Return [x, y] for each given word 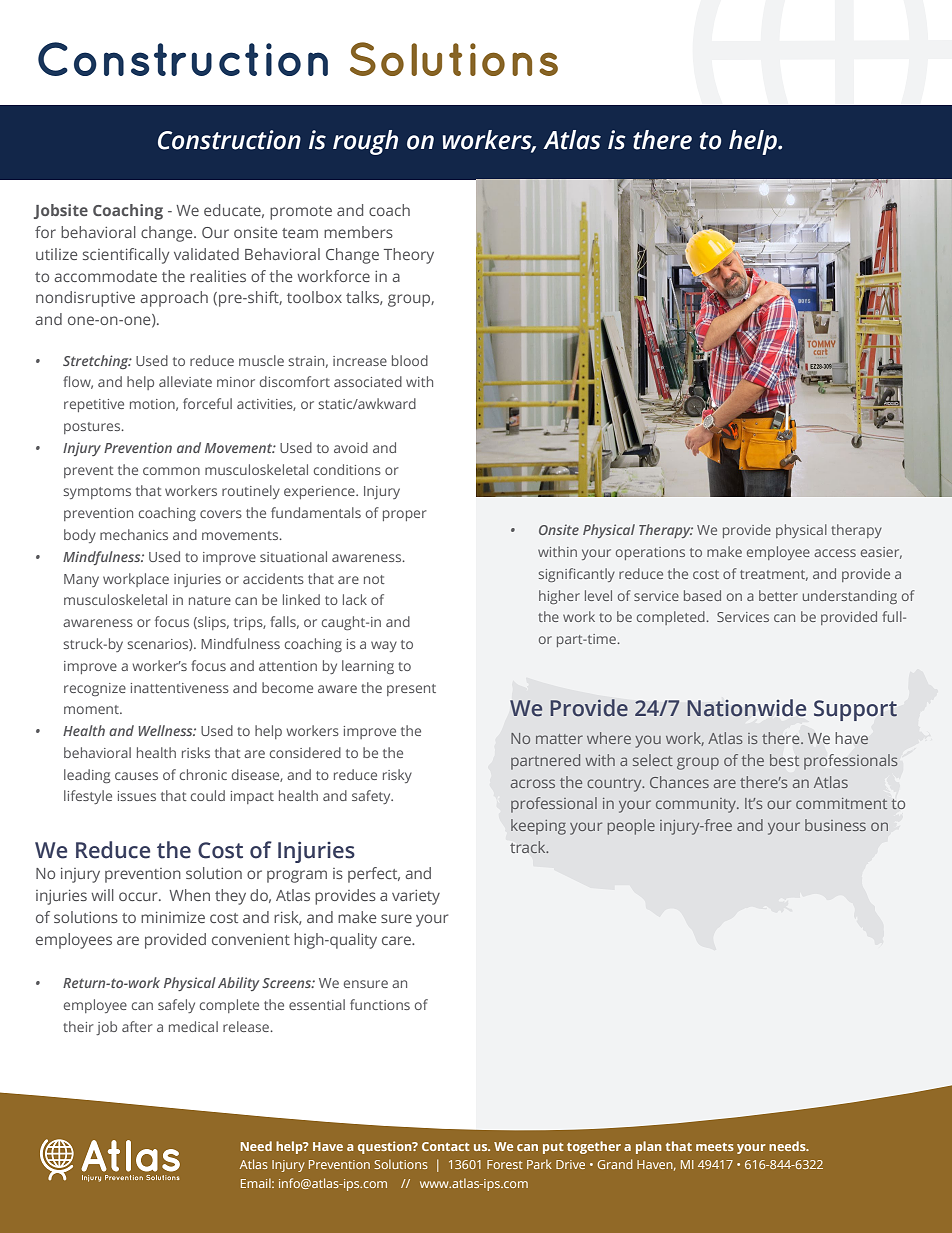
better [778, 595]
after [137, 1026]
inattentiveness [180, 688]
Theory [409, 256]
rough [365, 142]
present [411, 690]
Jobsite [61, 211]
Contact [446, 1146]
